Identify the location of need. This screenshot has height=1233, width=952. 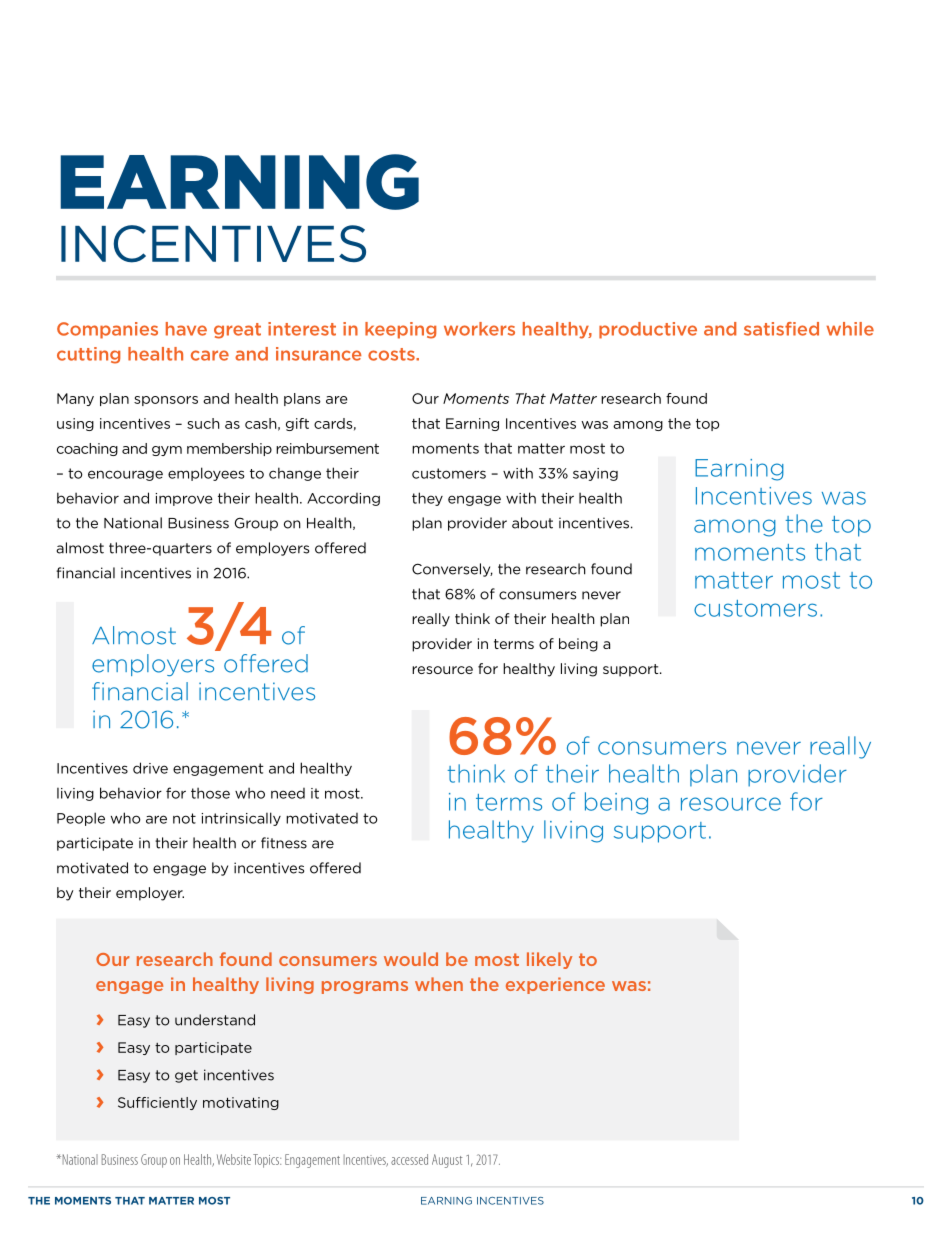
(288, 793).
